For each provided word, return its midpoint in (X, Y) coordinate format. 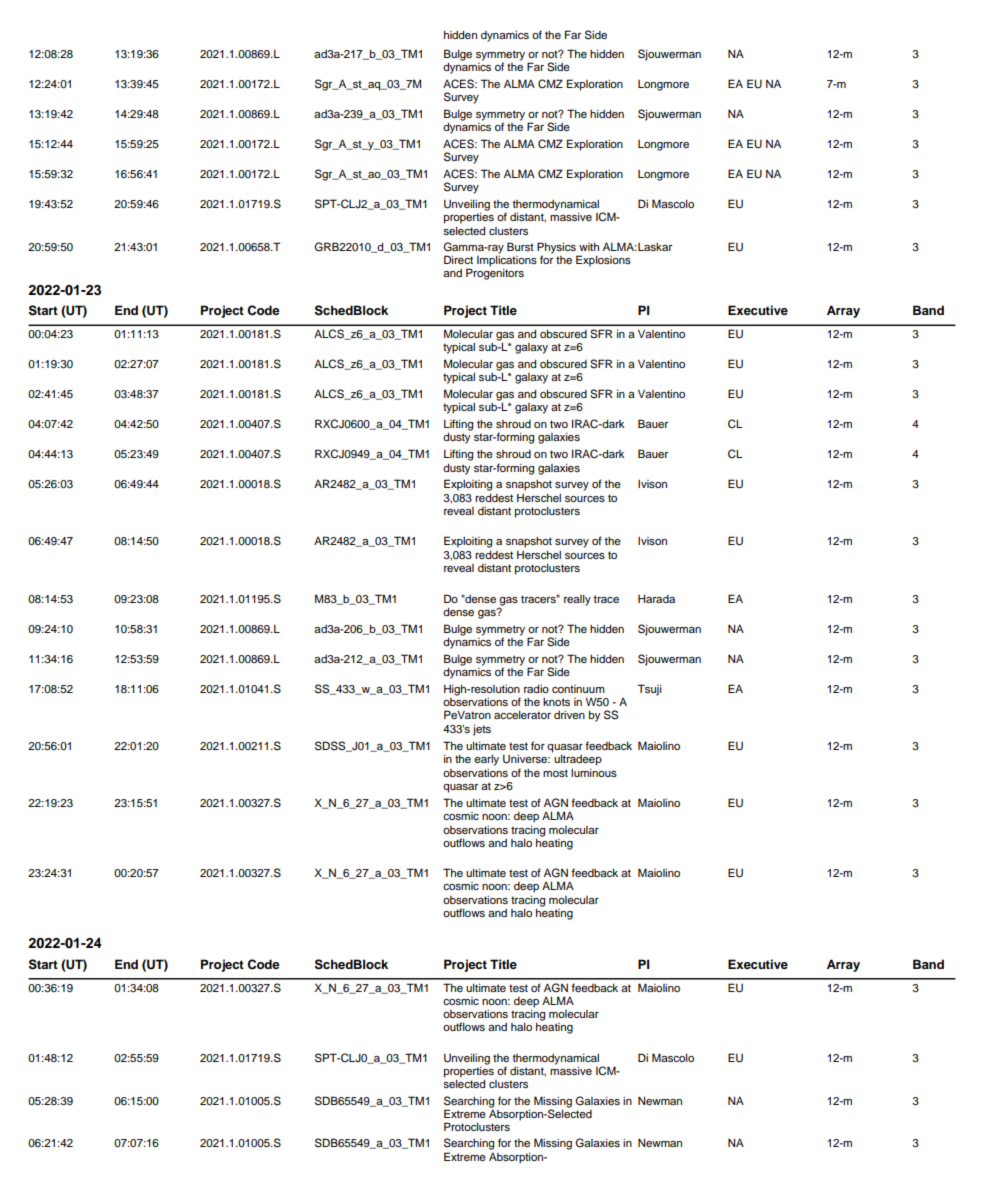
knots (556, 702)
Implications (507, 260)
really (577, 600)
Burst (520, 246)
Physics (557, 249)
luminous (594, 773)
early (486, 760)
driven (569, 715)
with (589, 247)
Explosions (603, 261)
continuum (578, 689)
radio (536, 689)
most (555, 773)
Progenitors (495, 274)
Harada (656, 598)
